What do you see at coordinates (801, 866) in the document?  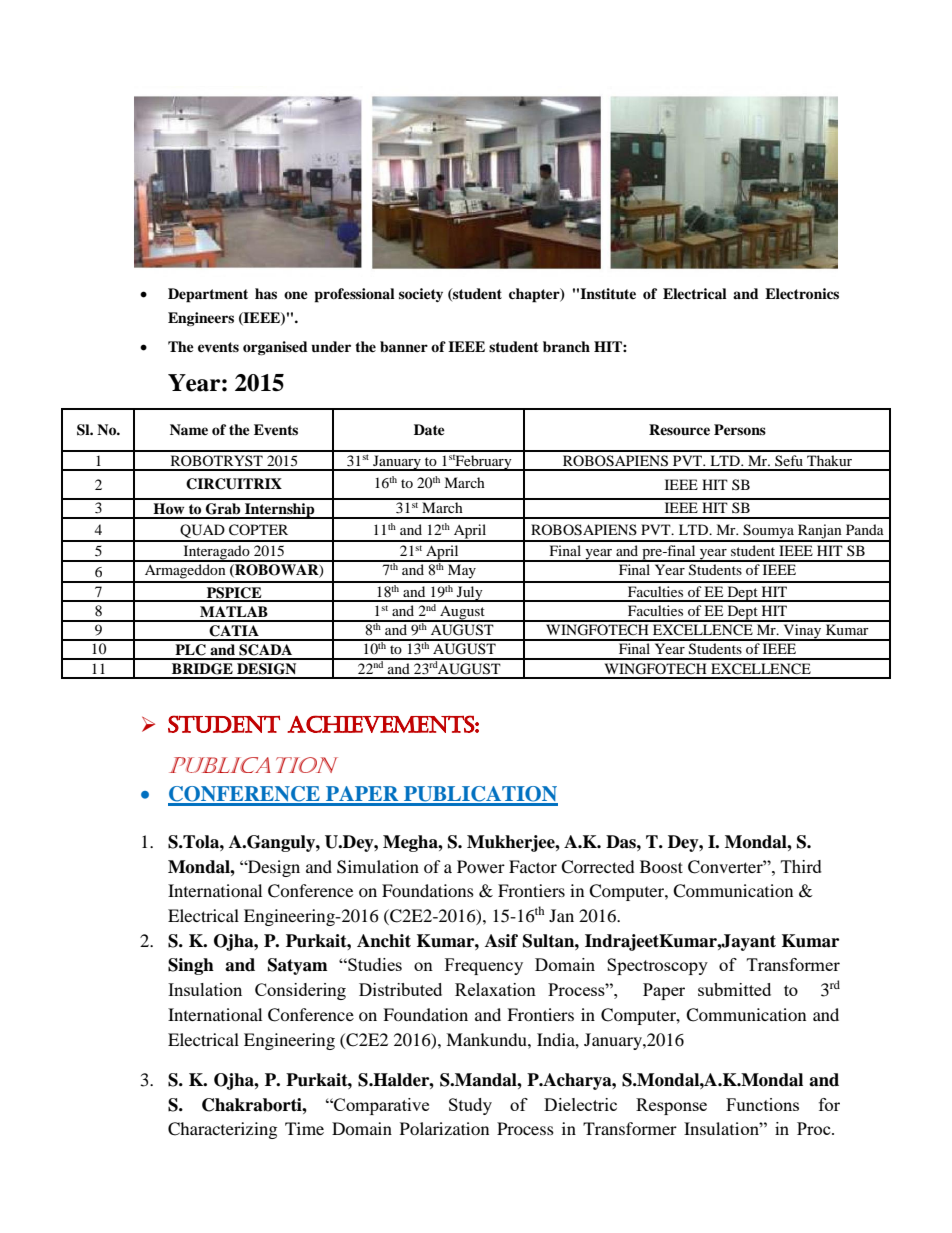 I see `Third` at bounding box center [801, 866].
